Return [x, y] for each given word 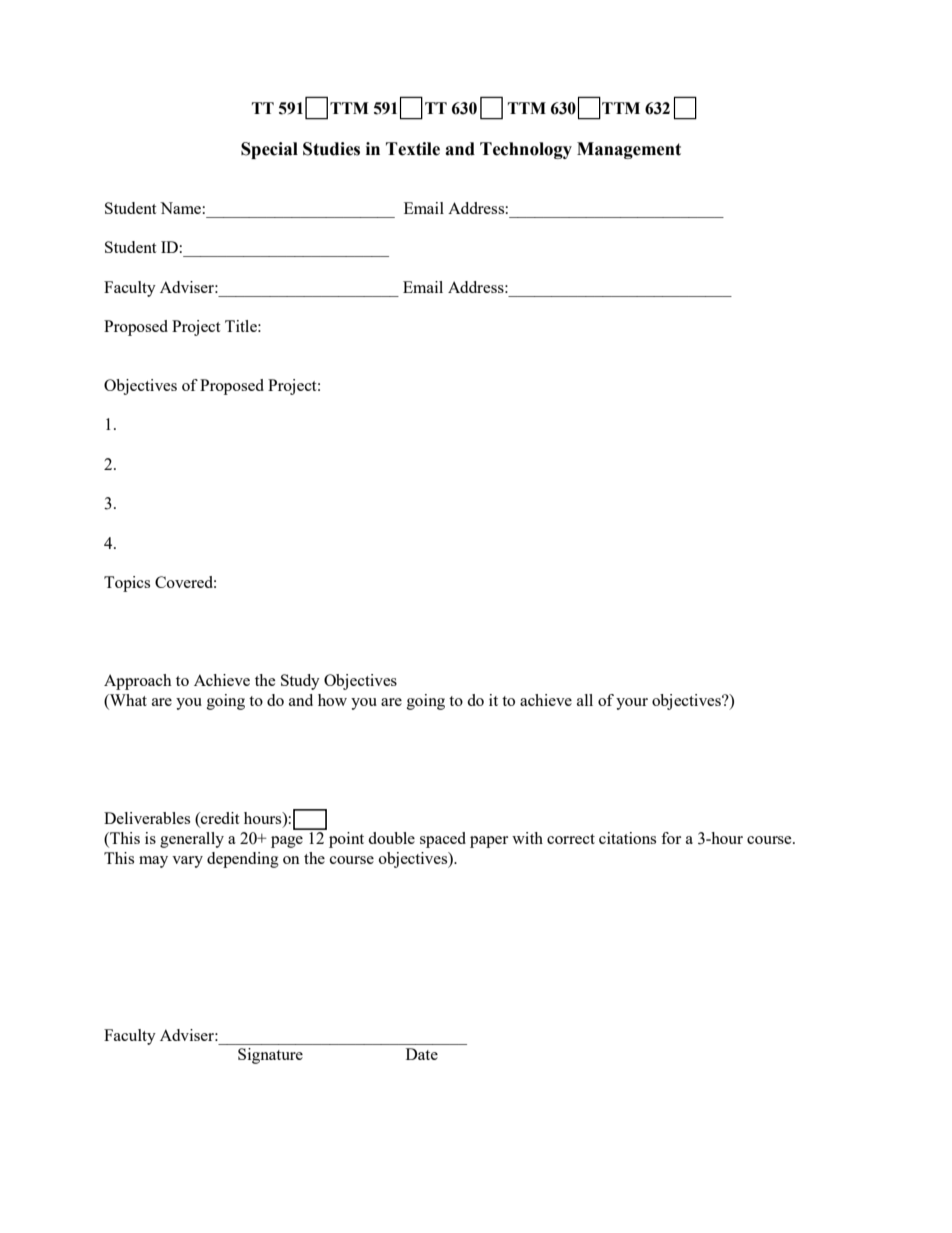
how [332, 700]
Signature [270, 1056]
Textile [413, 149]
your [632, 704]
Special [269, 150]
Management [629, 150]
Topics [127, 584]
